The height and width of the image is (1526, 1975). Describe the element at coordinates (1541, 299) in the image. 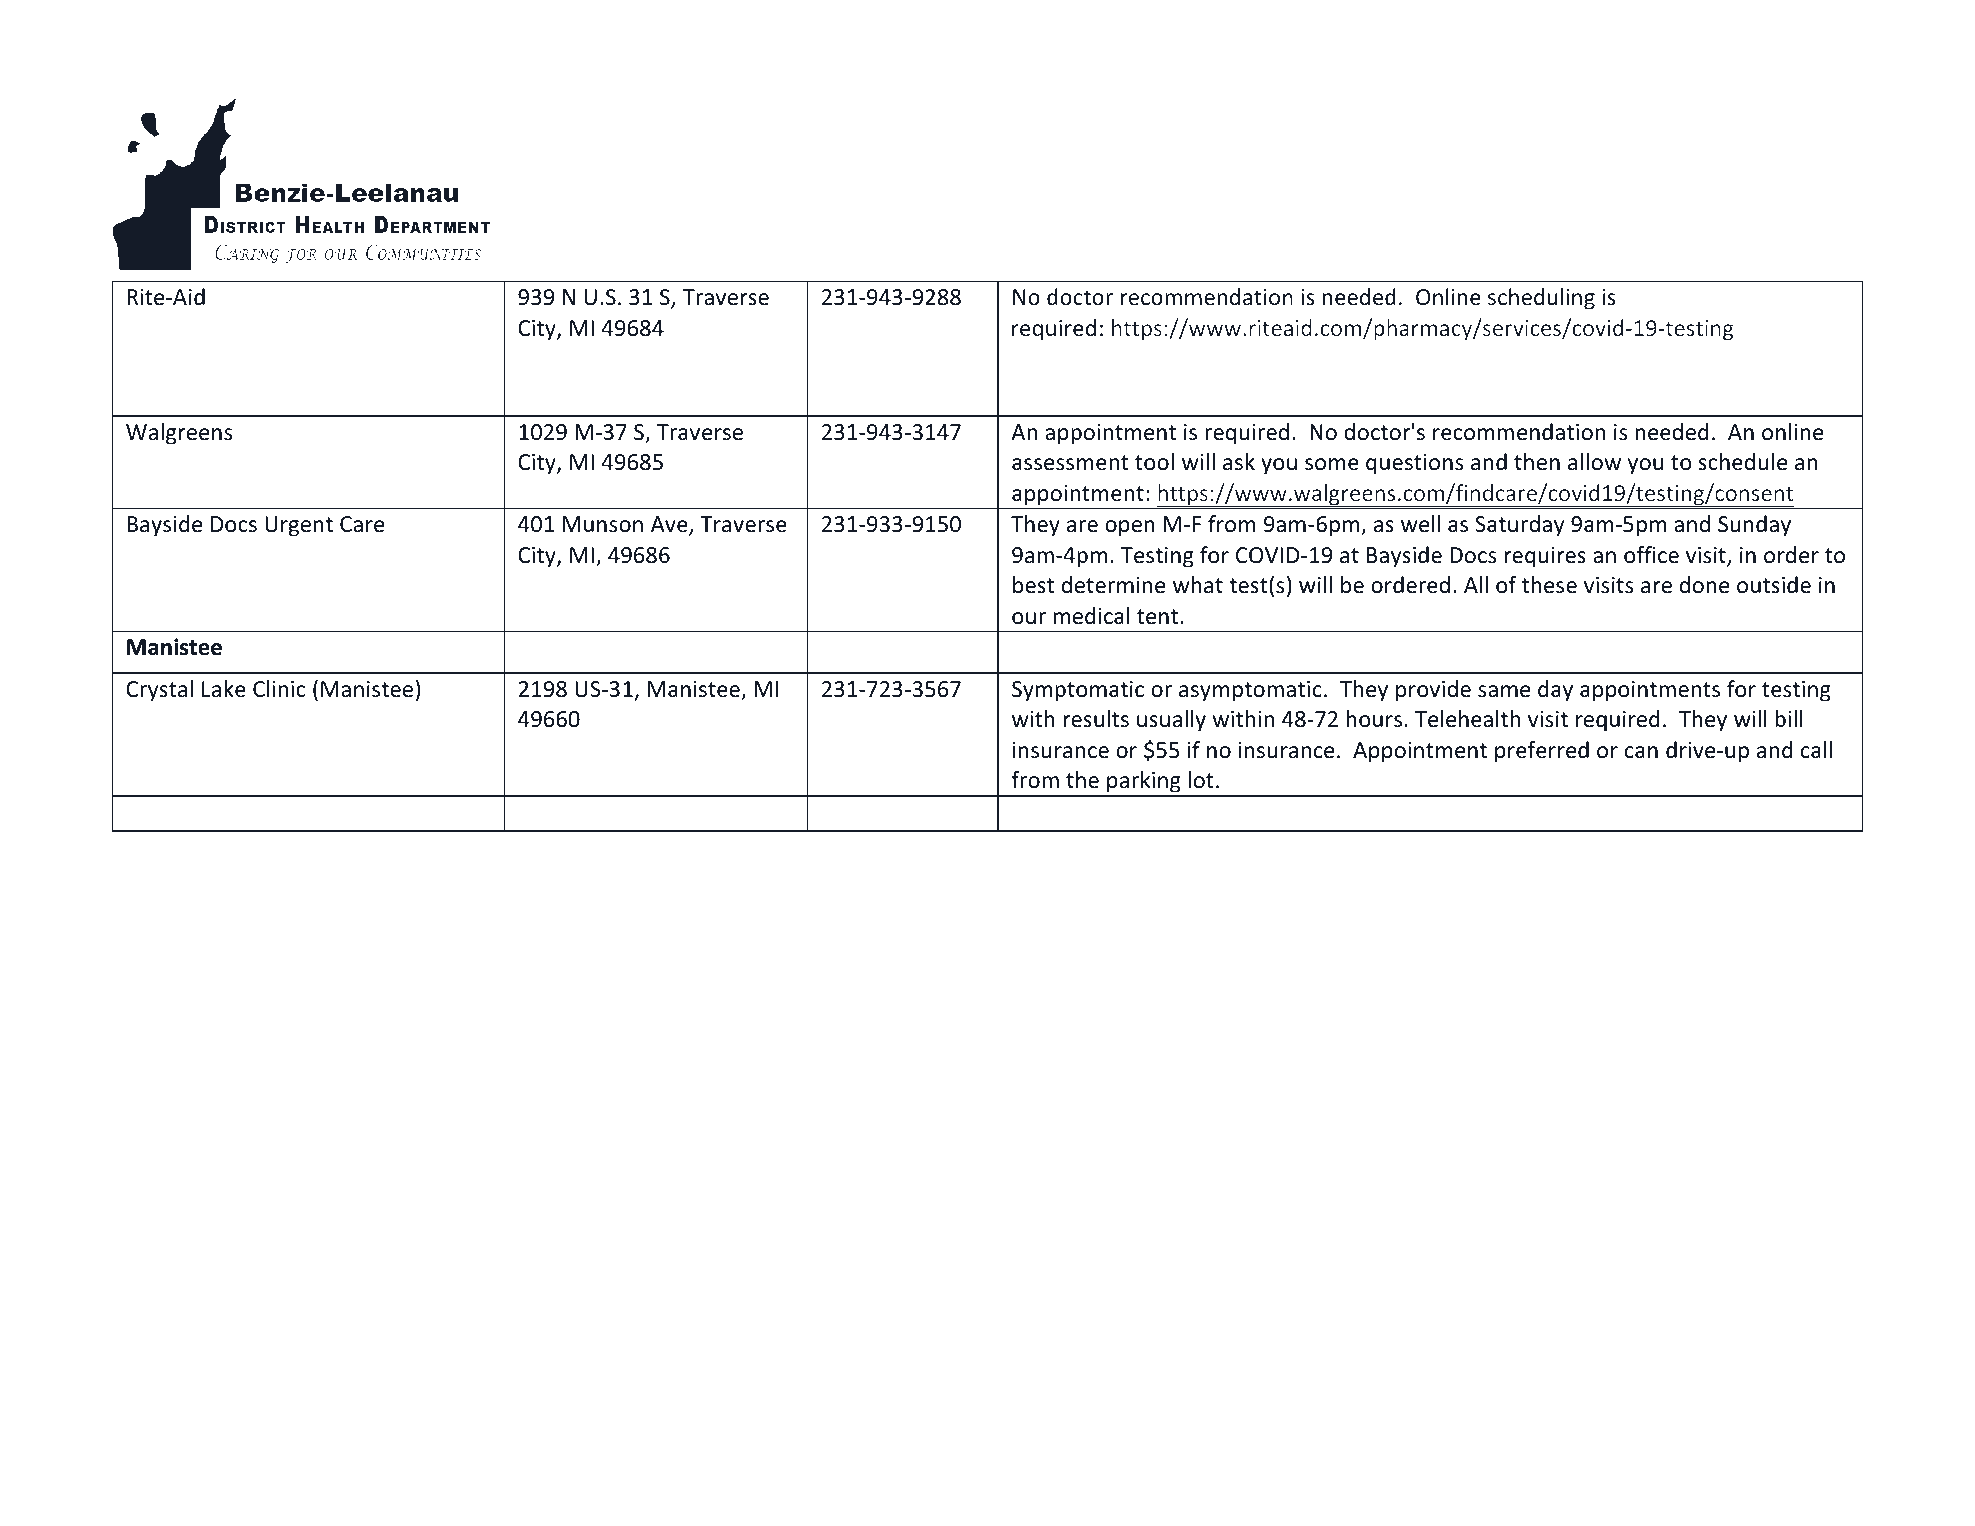

I see `scheduling` at that location.
